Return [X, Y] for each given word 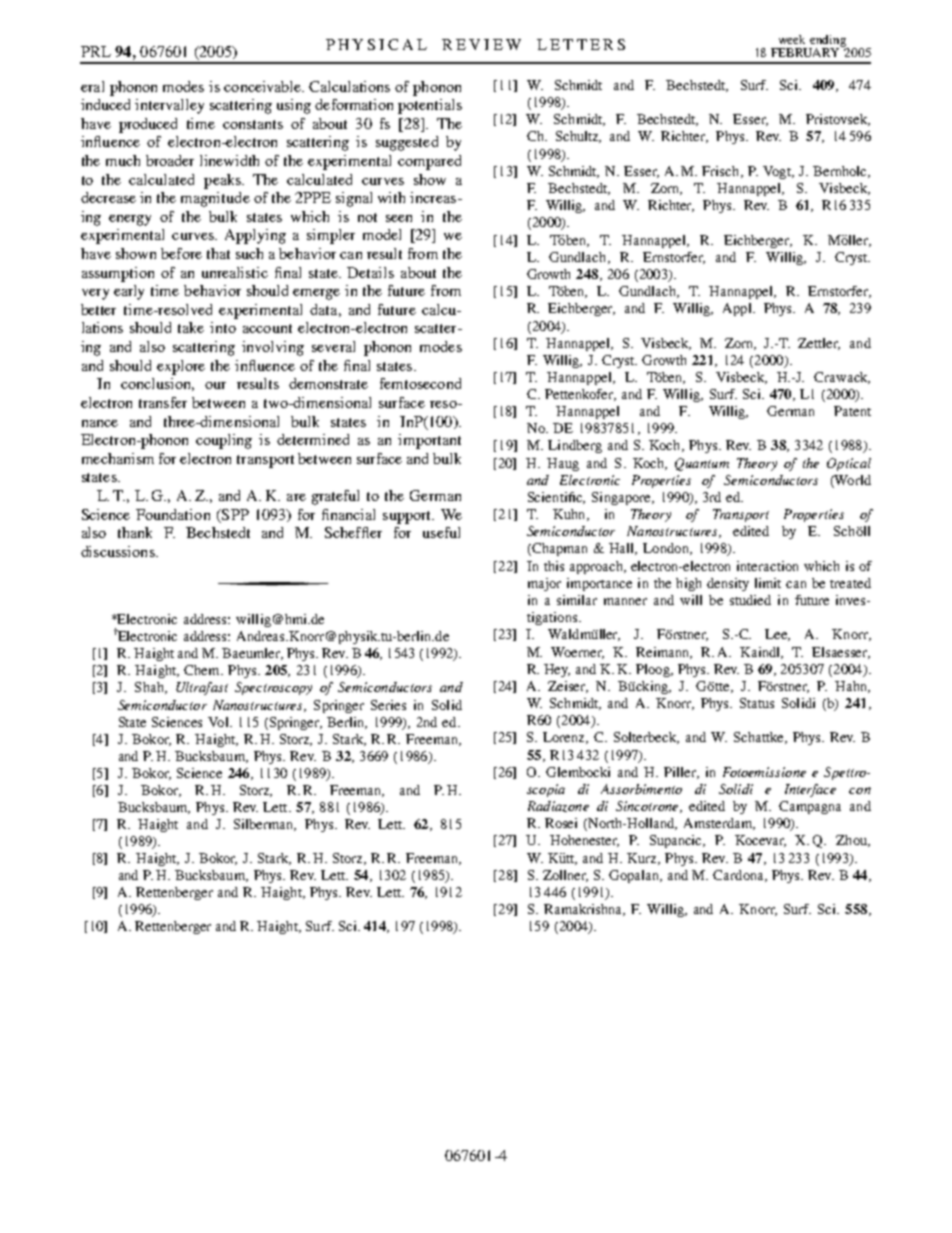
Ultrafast [202, 688]
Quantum [702, 464]
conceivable [264, 86]
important [429, 441]
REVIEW [481, 44]
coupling [224, 441]
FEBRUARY [806, 51]
